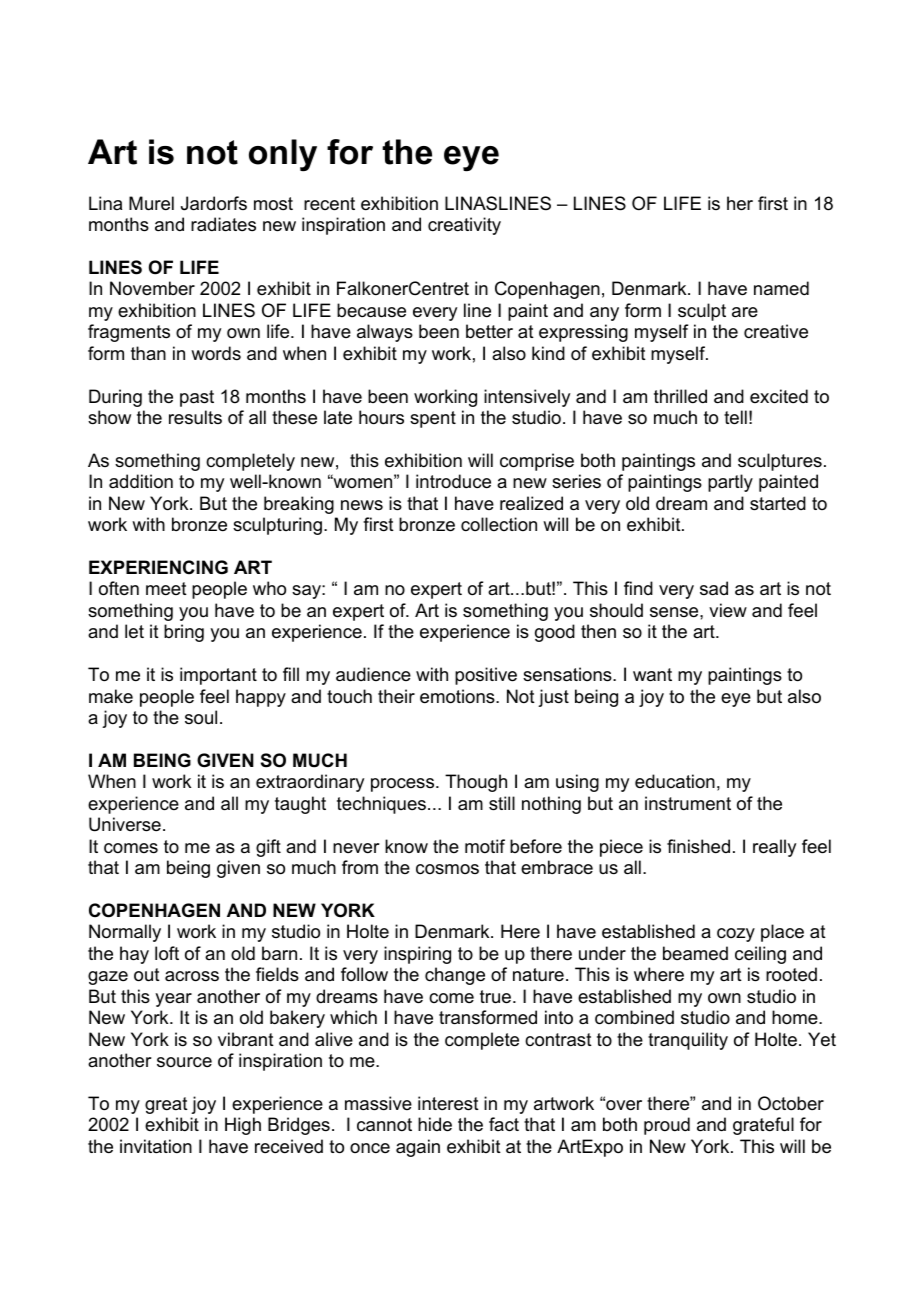  I want to click on sad, so click(714, 588).
